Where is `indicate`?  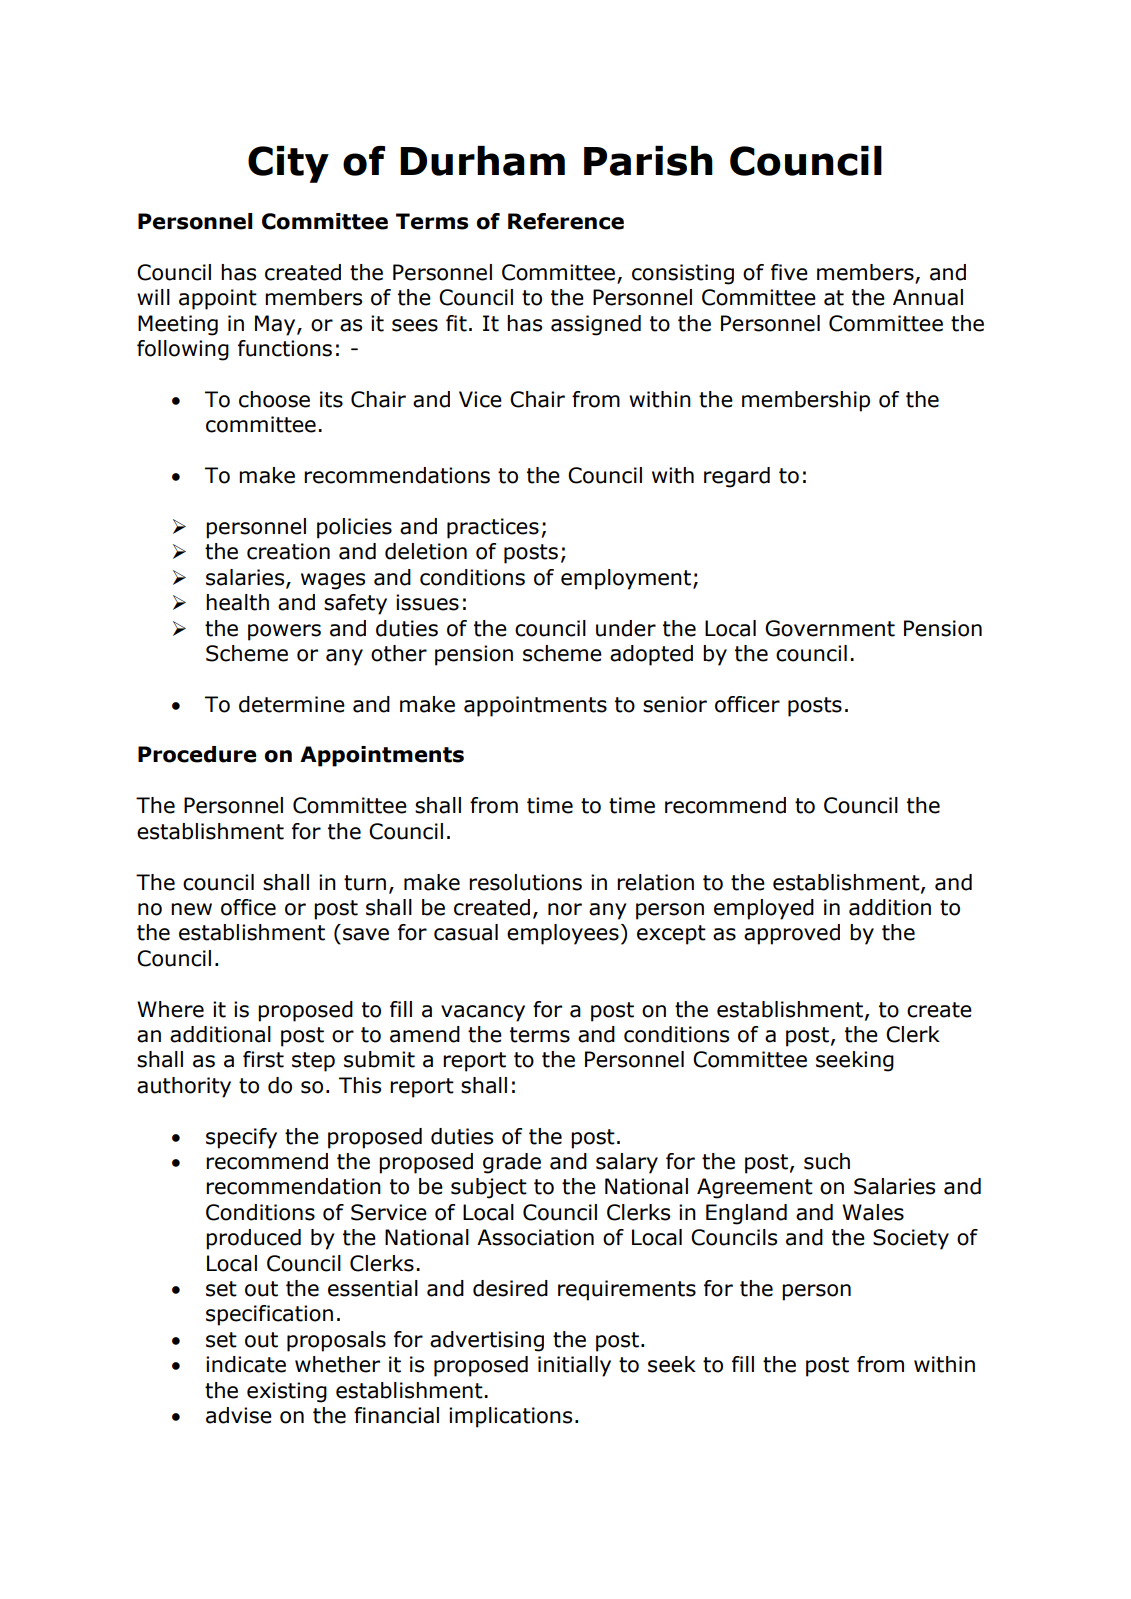
indicate is located at coordinates (246, 1364).
